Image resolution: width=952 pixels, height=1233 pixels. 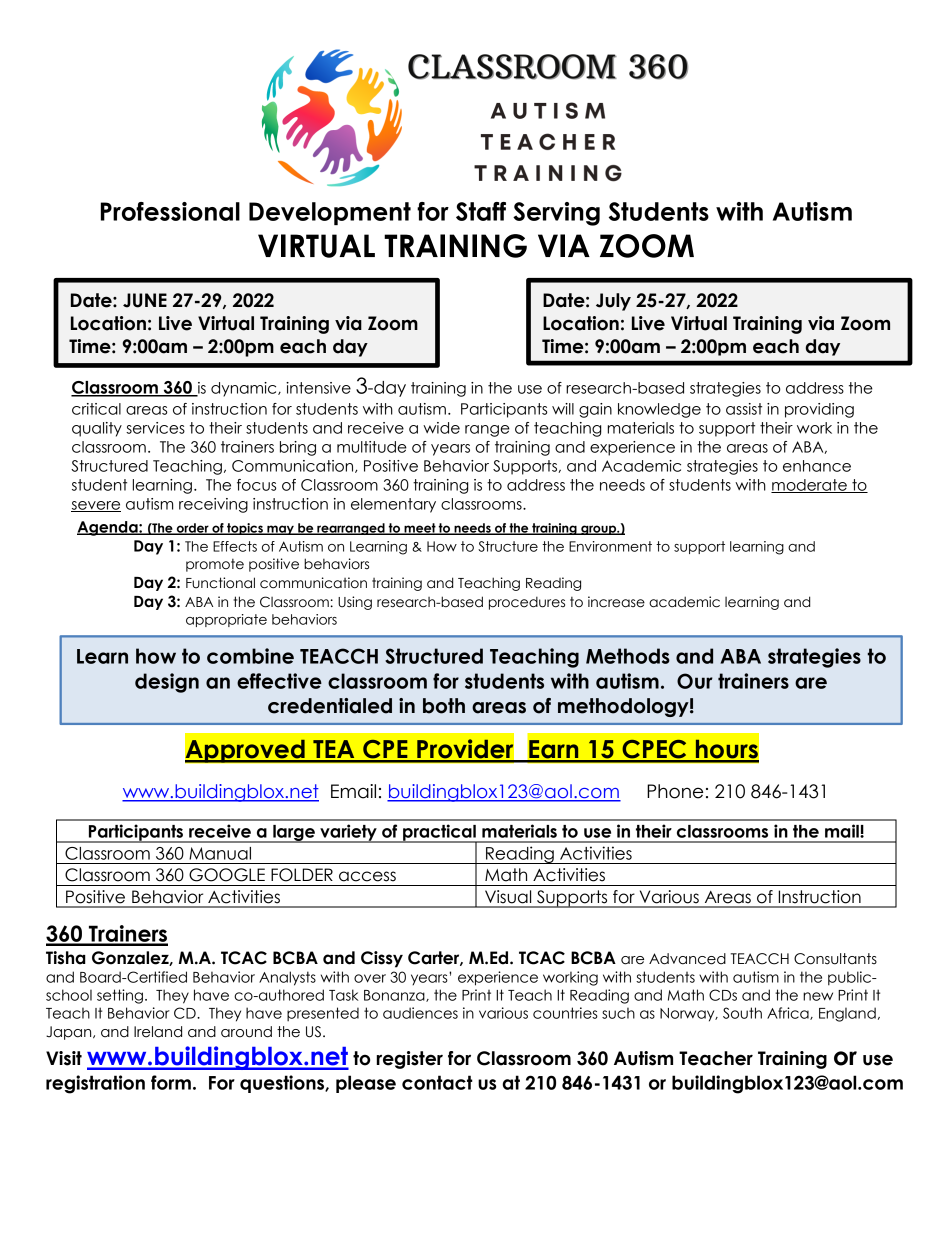 I want to click on South, so click(x=742, y=1013).
